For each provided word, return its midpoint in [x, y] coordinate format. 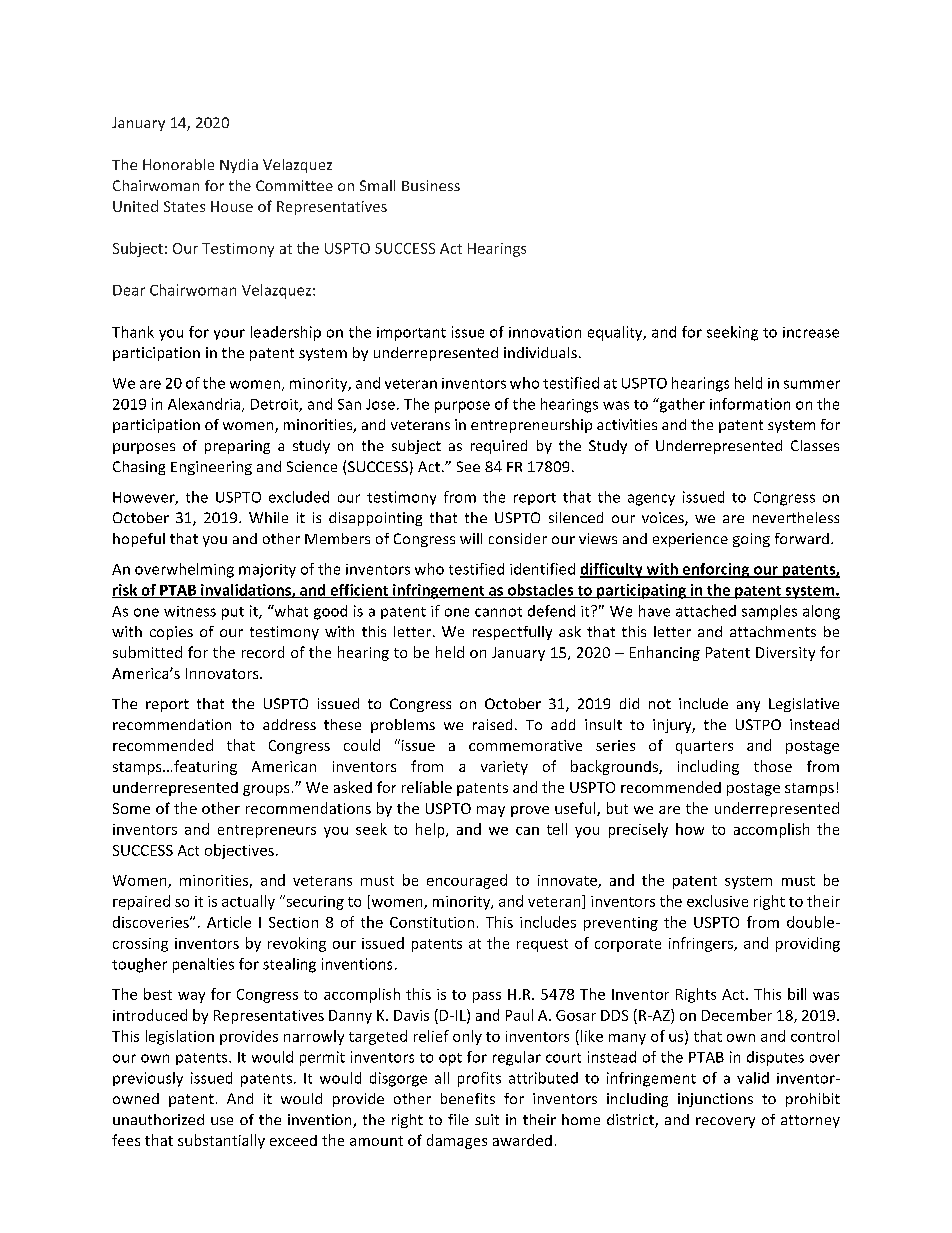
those [773, 766]
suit [487, 1119]
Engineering [211, 468]
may [491, 811]
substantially [221, 1141]
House [232, 206]
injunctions [715, 1100]
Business [431, 185]
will [471, 538]
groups [266, 790]
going [751, 540]
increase [811, 332]
